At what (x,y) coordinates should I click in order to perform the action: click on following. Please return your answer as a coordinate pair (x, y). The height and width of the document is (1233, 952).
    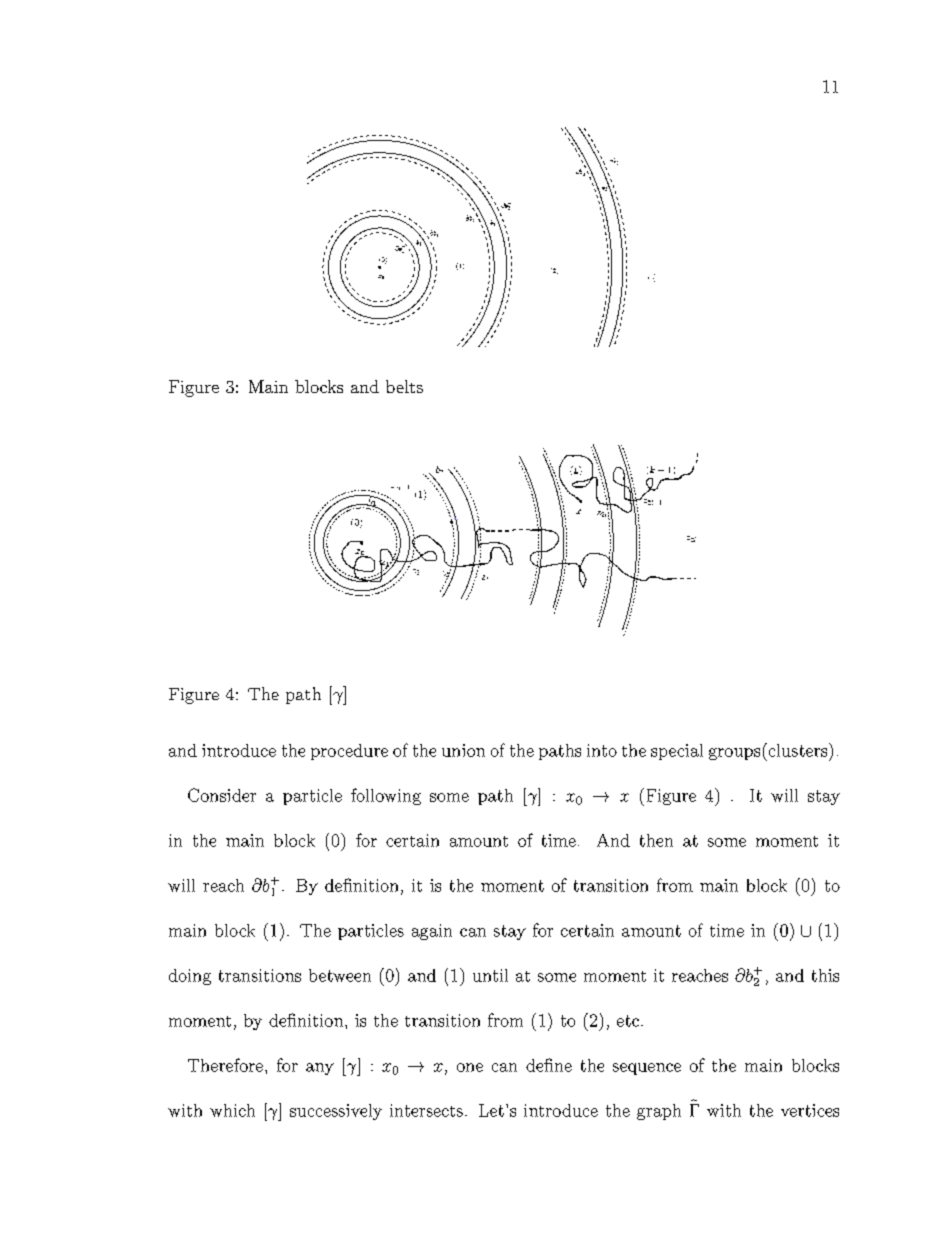
    Looking at the image, I should click on (386, 796).
